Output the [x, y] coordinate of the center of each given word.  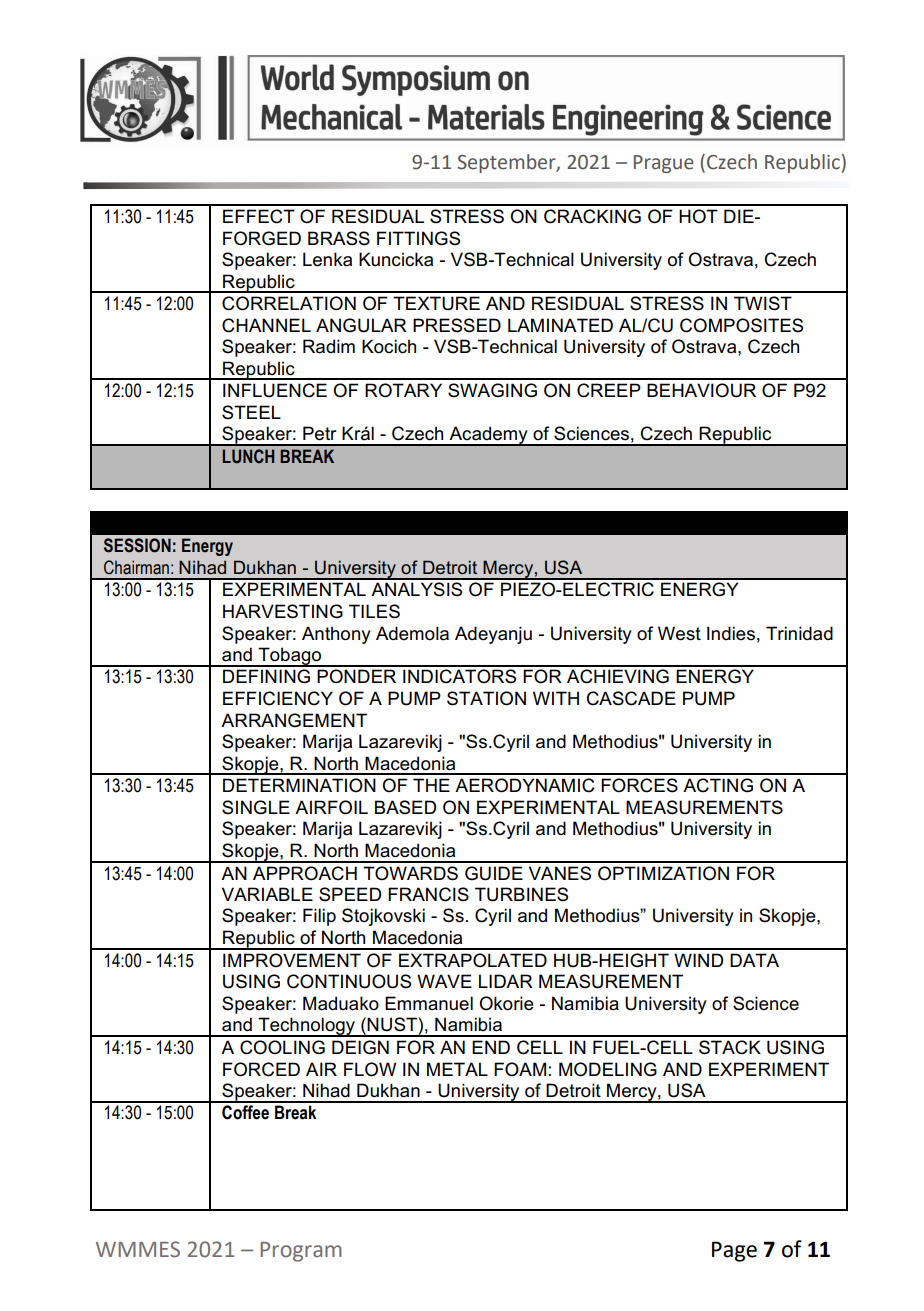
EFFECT [259, 216]
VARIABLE [267, 894]
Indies [731, 633]
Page [734, 1251]
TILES [374, 611]
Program [301, 1252]
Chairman [136, 567]
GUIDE [494, 873]
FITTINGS [418, 238]
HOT [698, 216]
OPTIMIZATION [663, 873]
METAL [457, 1069]
